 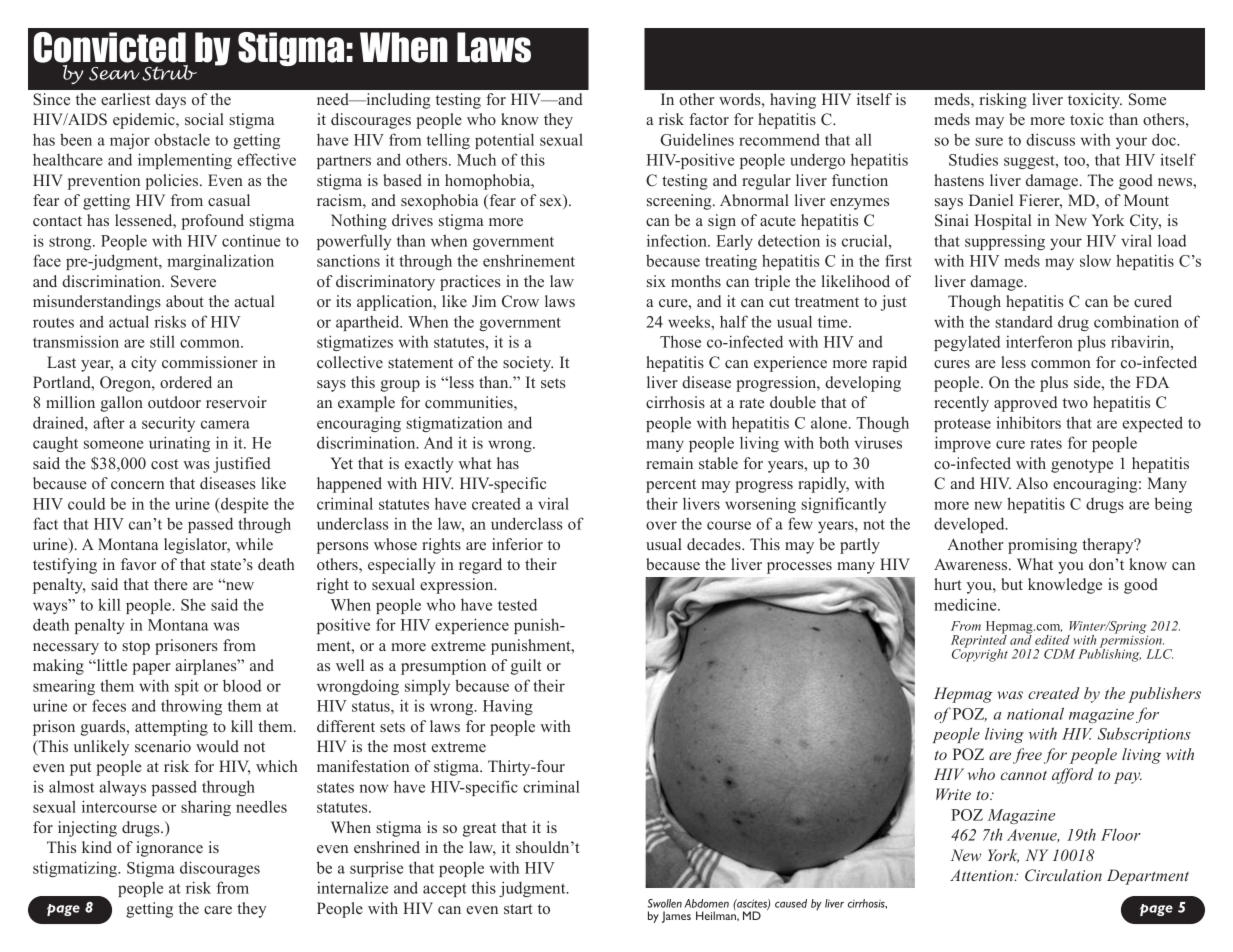 I want to click on national, so click(x=1035, y=713).
